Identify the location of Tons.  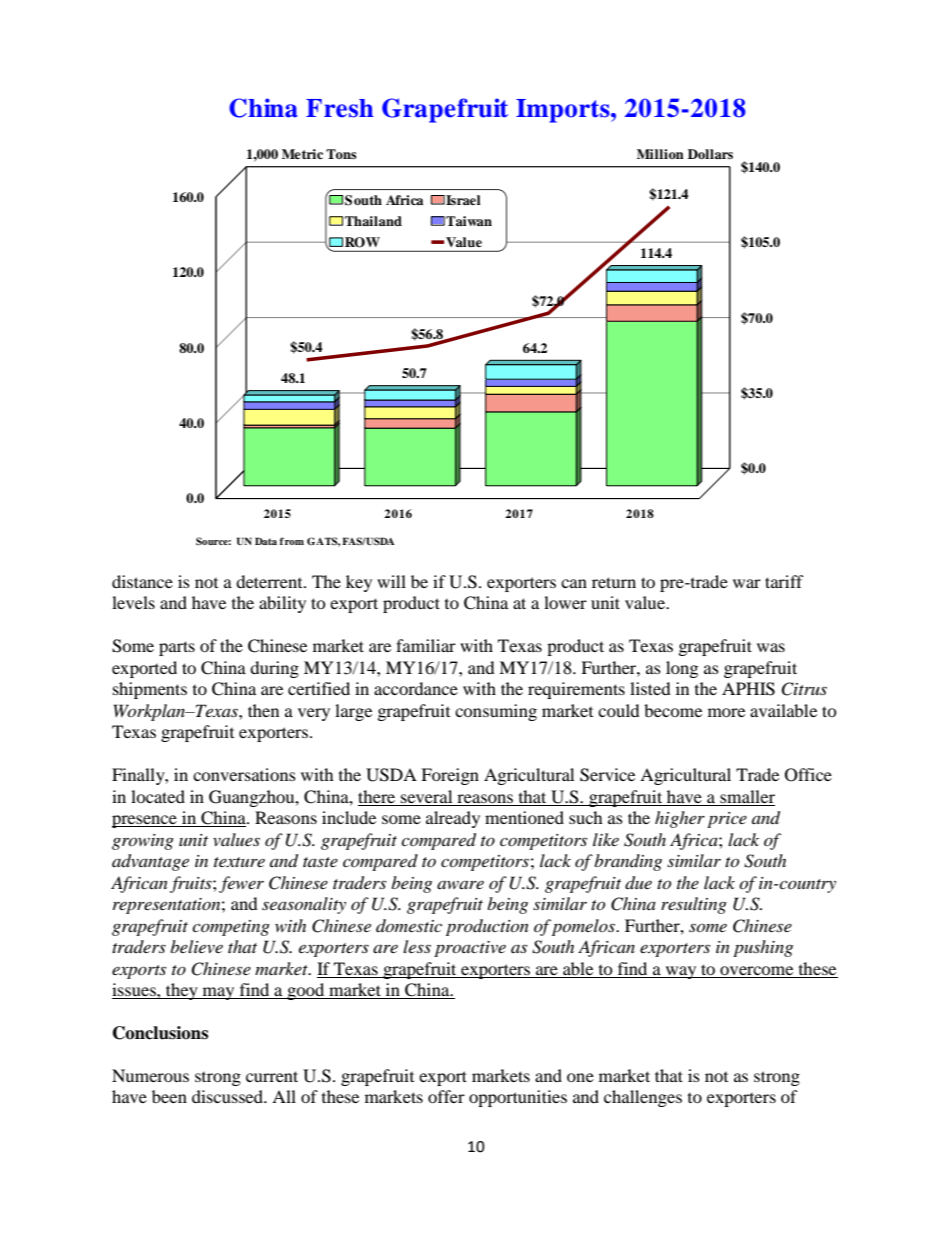
(341, 154).
